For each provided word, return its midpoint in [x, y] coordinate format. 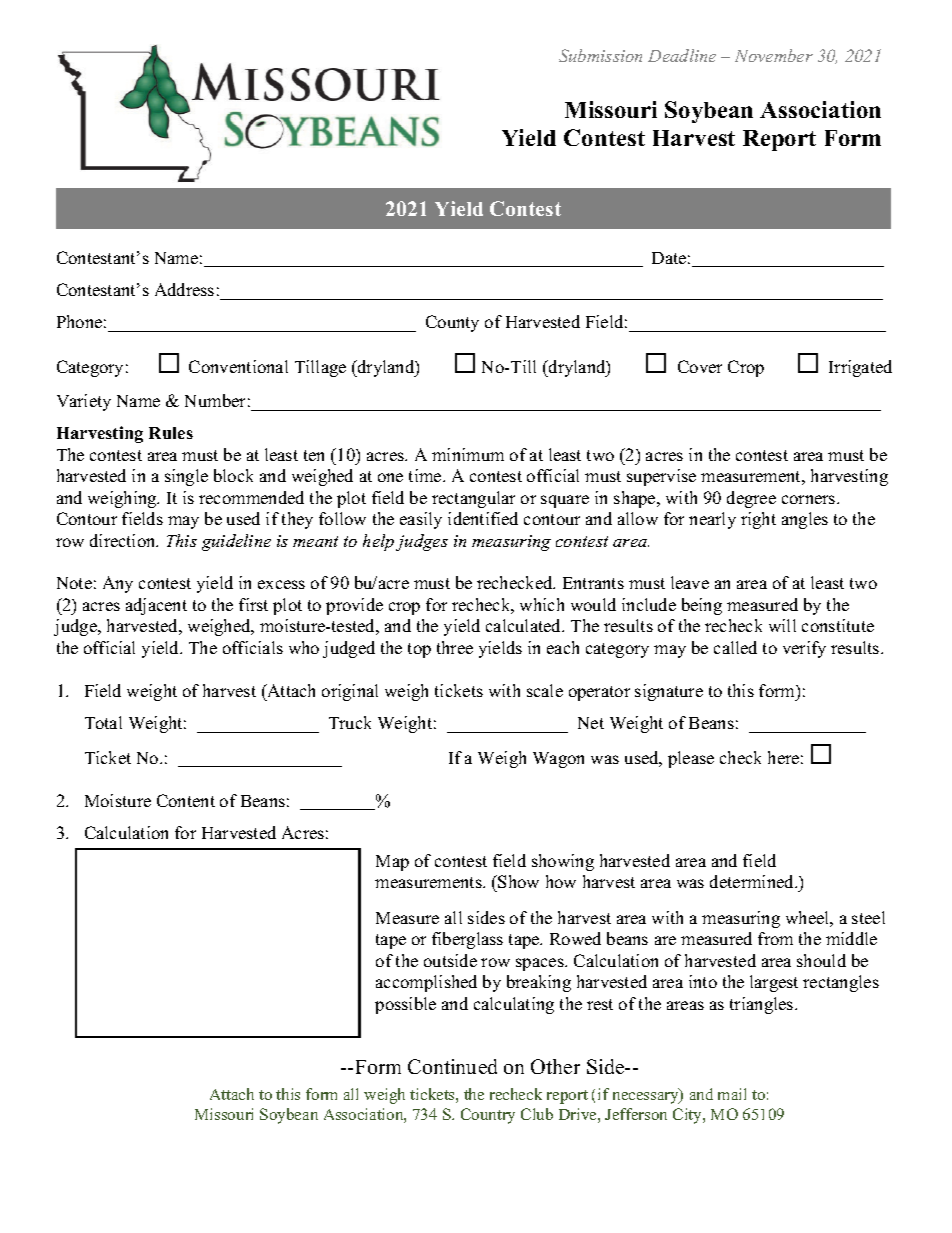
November [774, 55]
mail [732, 1094]
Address [184, 289]
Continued [452, 1066]
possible [405, 1005]
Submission [600, 55]
